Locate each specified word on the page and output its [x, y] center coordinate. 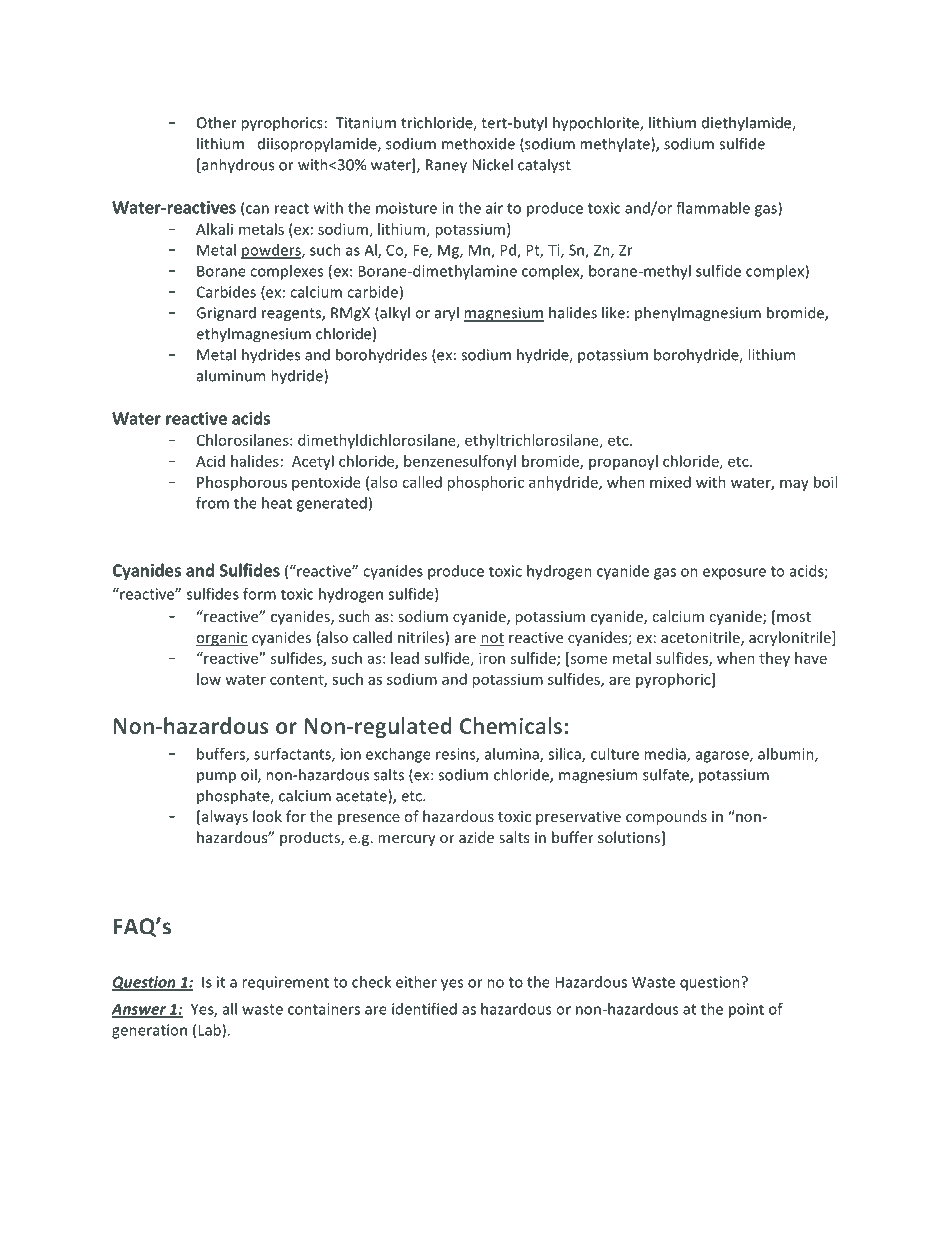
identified [424, 1009]
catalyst [544, 166]
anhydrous [237, 166]
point [746, 1010]
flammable [713, 208]
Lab [210, 1031]
